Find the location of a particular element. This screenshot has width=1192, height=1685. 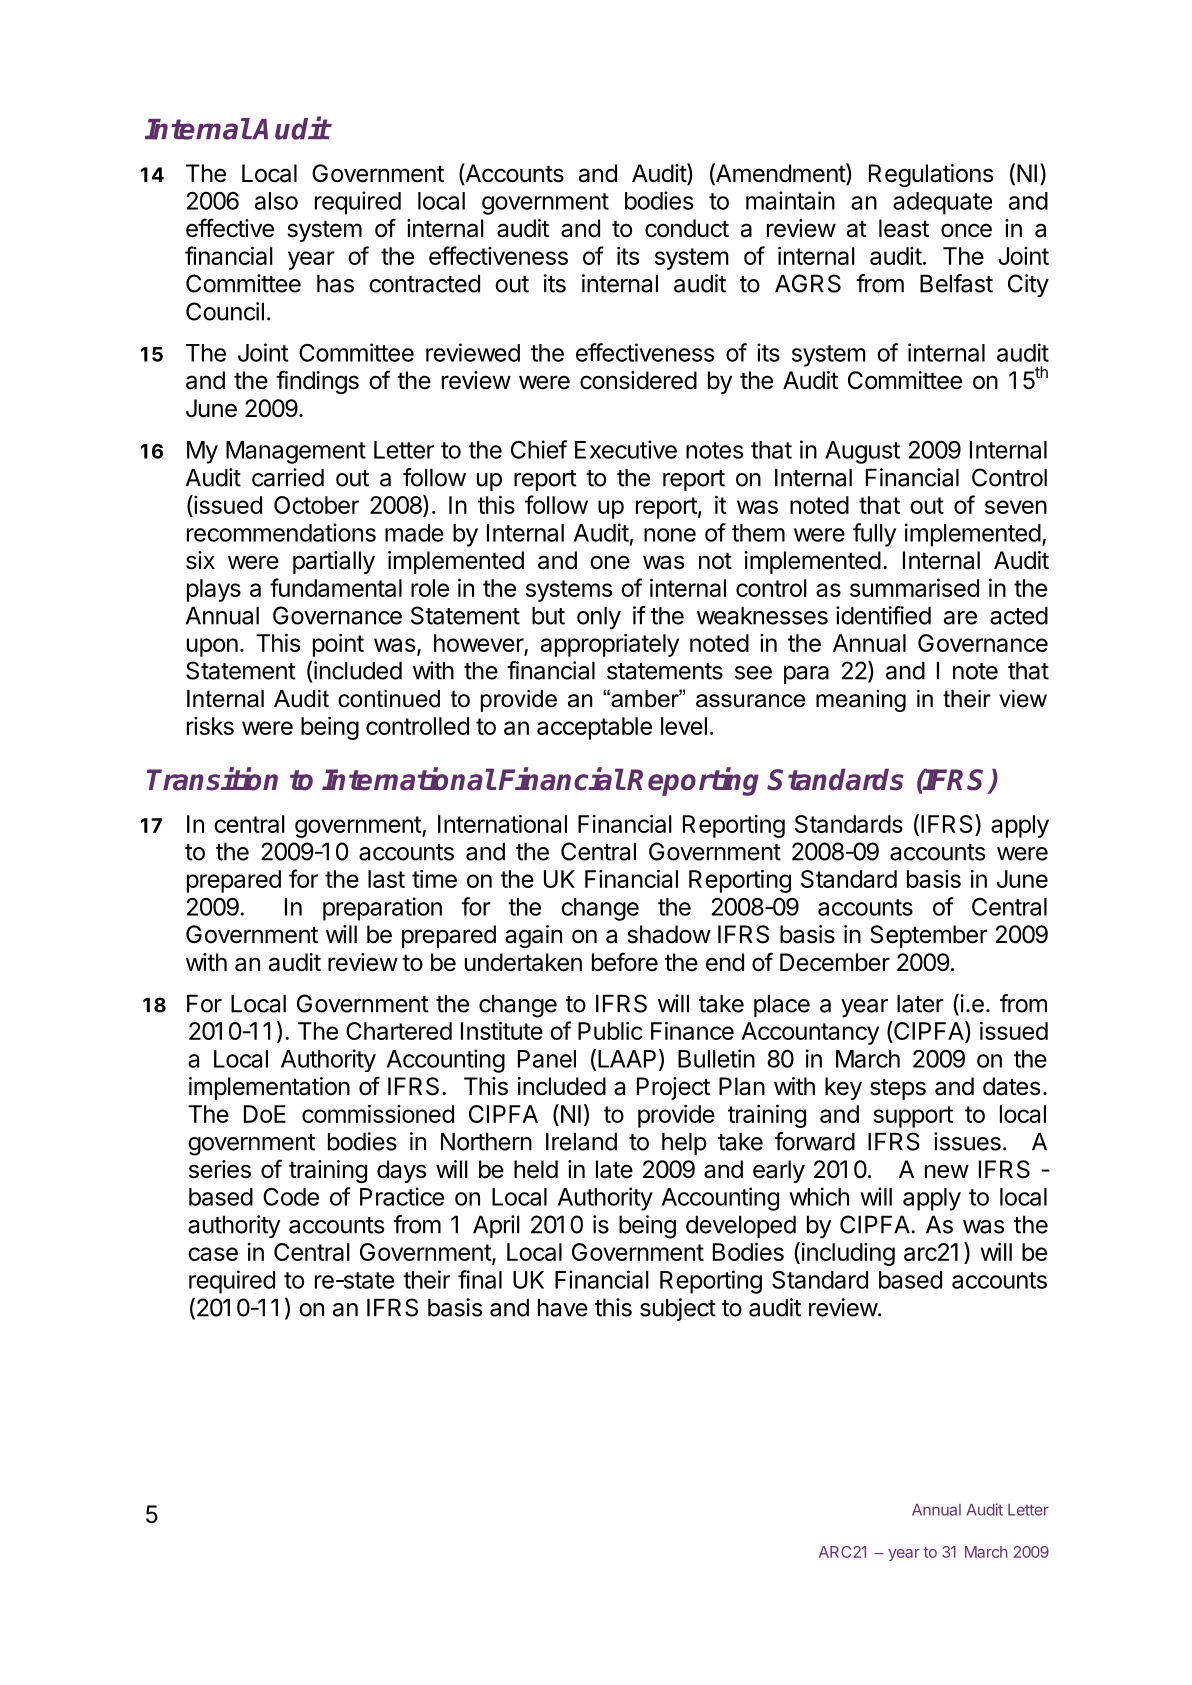

none is located at coordinates (670, 535).
